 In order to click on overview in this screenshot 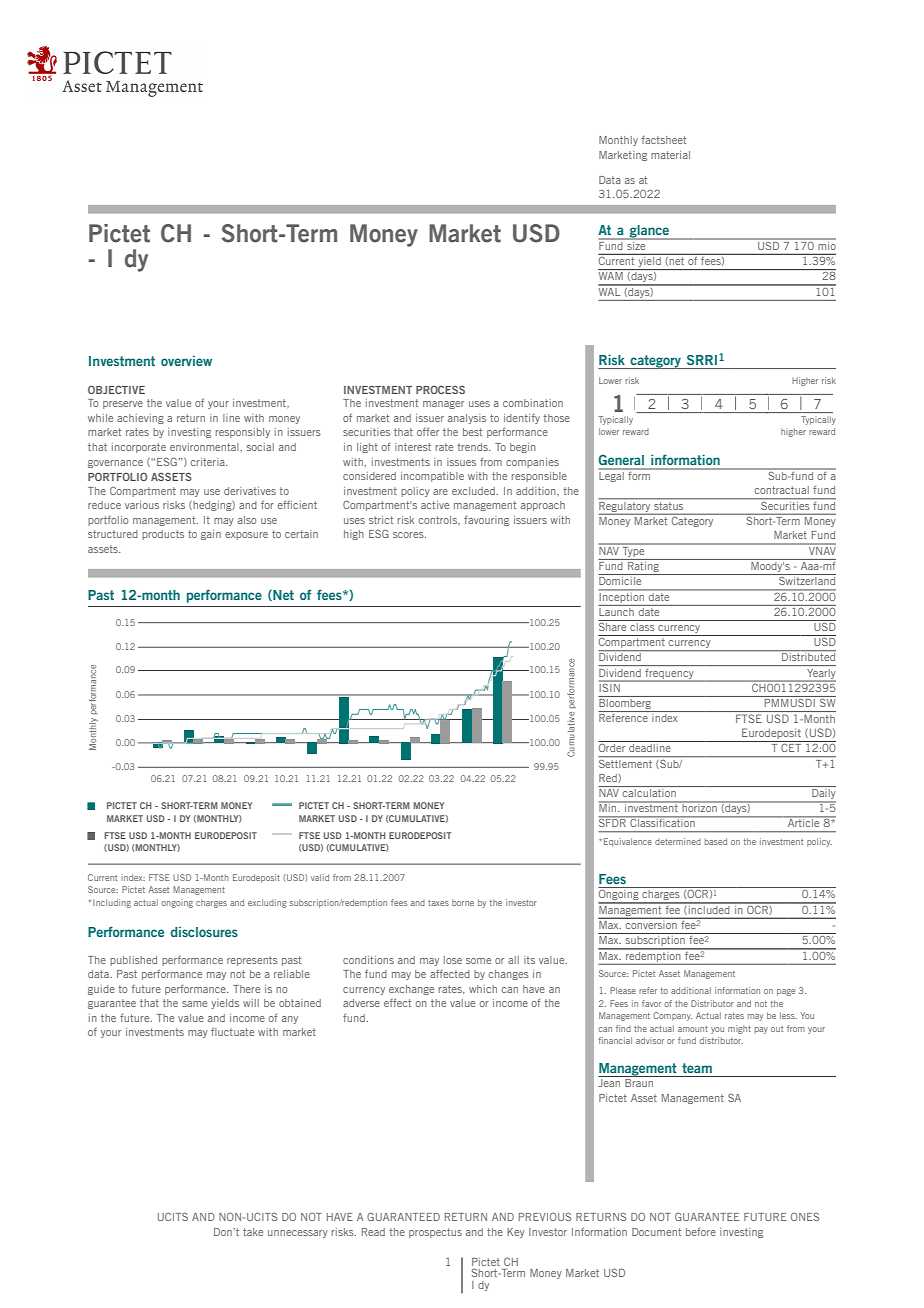, I will do `click(186, 361)`.
